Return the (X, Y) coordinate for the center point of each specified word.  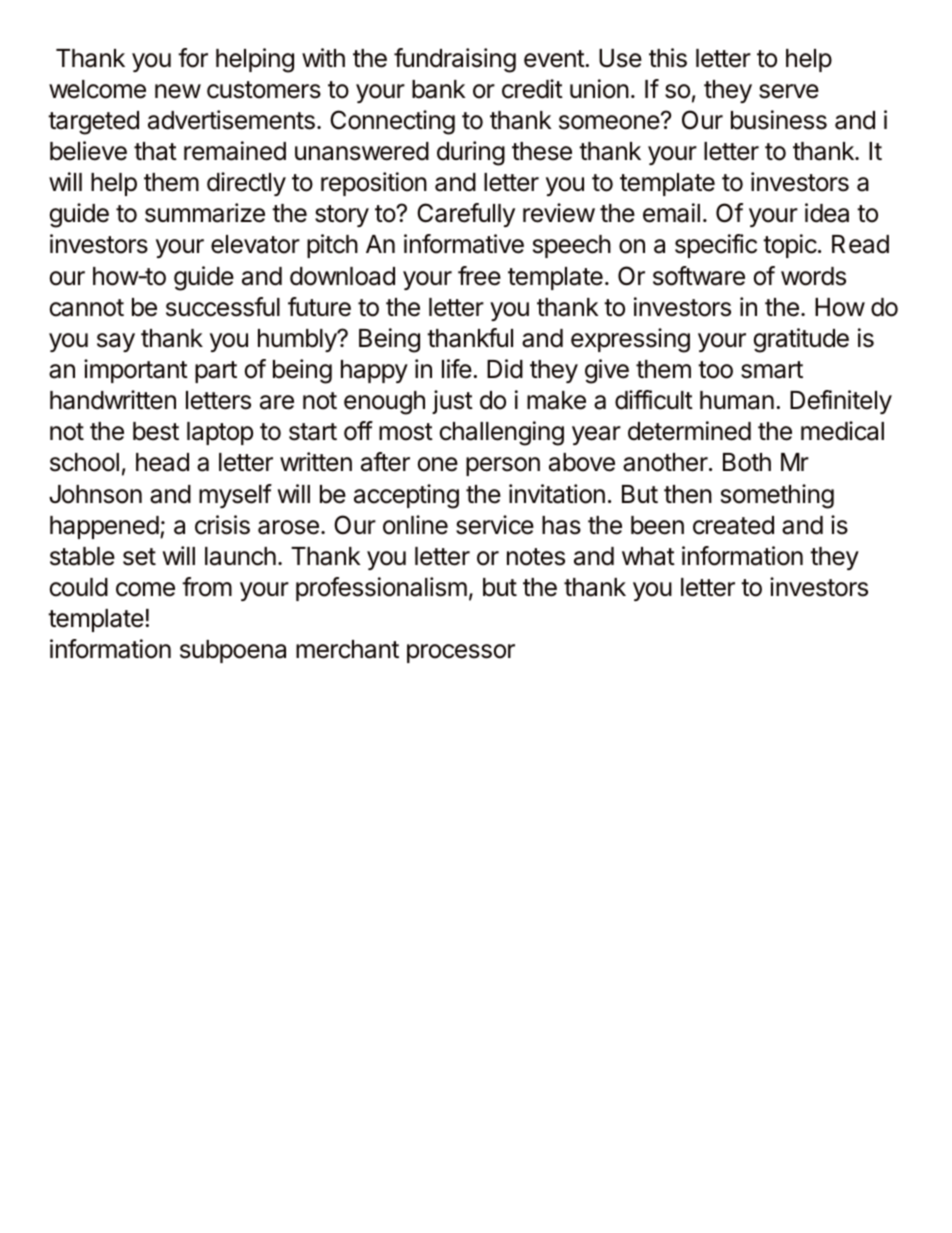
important (136, 371)
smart (772, 370)
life (457, 369)
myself (235, 496)
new (178, 91)
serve (789, 91)
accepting (406, 496)
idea (827, 213)
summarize (205, 213)
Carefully (466, 215)
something (777, 496)
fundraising (455, 60)
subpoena (233, 651)
